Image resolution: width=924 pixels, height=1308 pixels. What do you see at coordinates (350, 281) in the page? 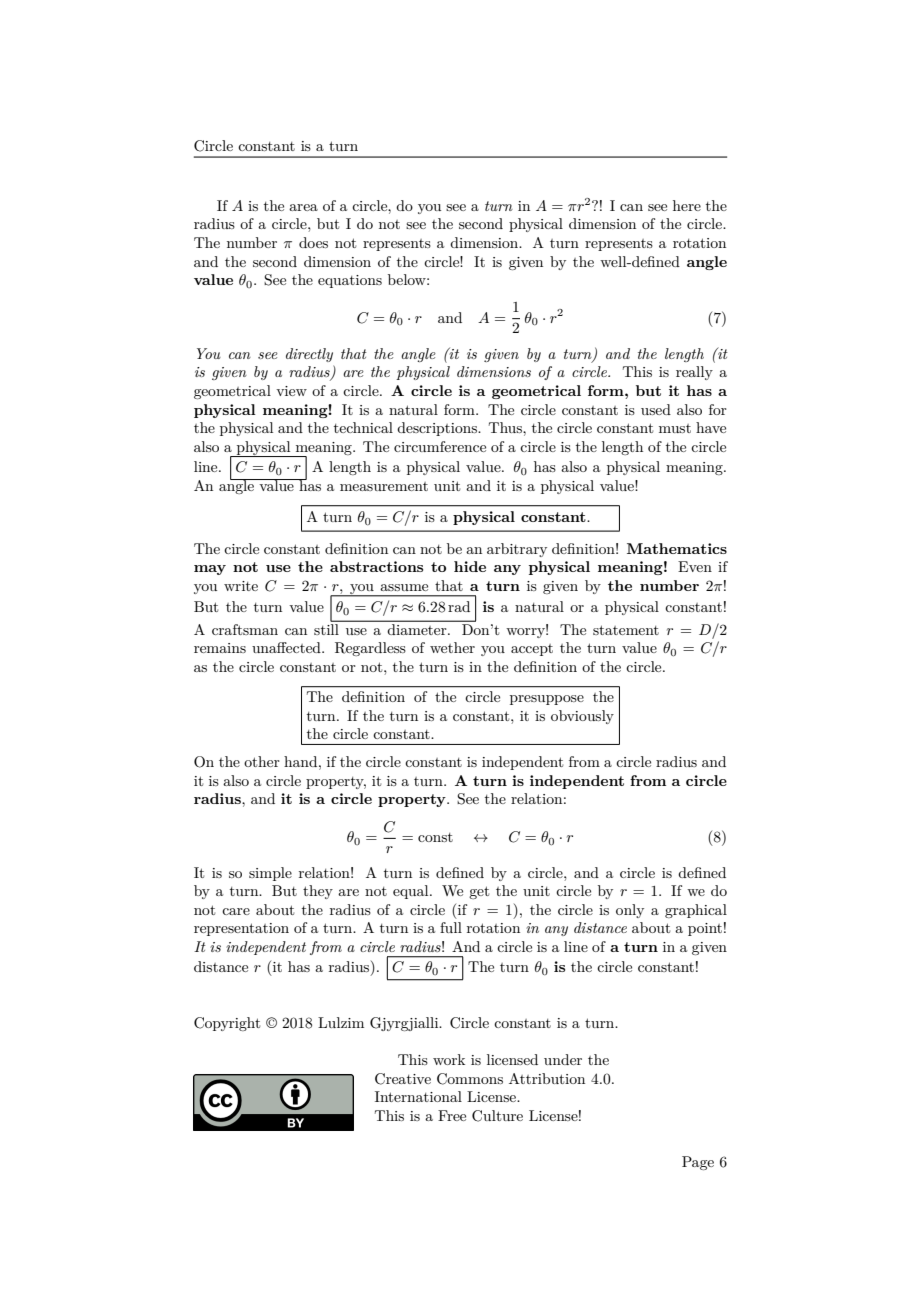
I see `equations` at bounding box center [350, 281].
